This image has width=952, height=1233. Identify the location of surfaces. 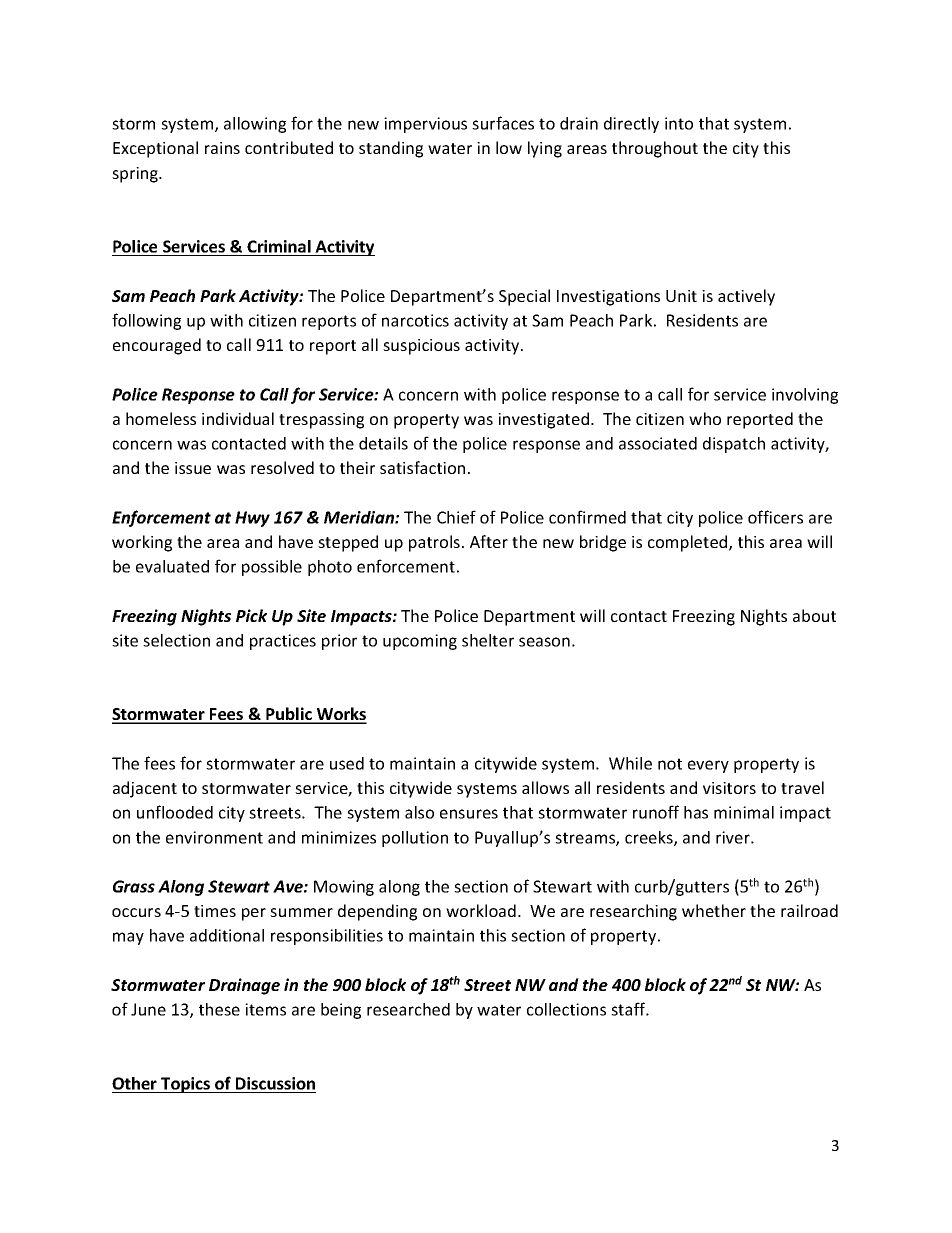
(503, 123).
